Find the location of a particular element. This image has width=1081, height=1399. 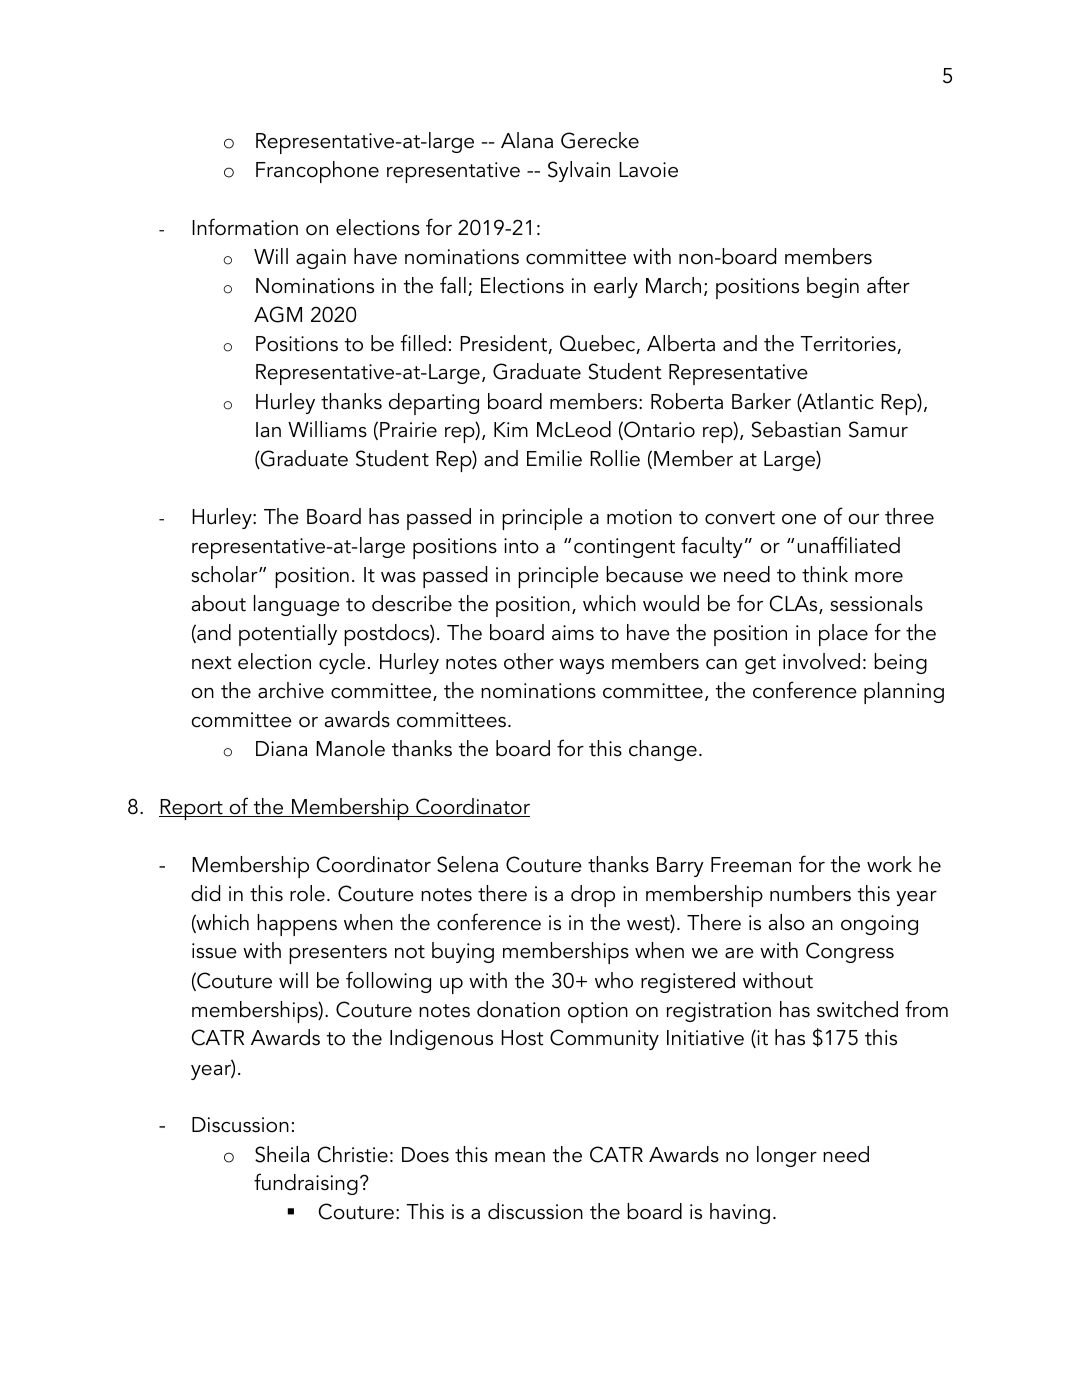

mean is located at coordinates (520, 1157).
